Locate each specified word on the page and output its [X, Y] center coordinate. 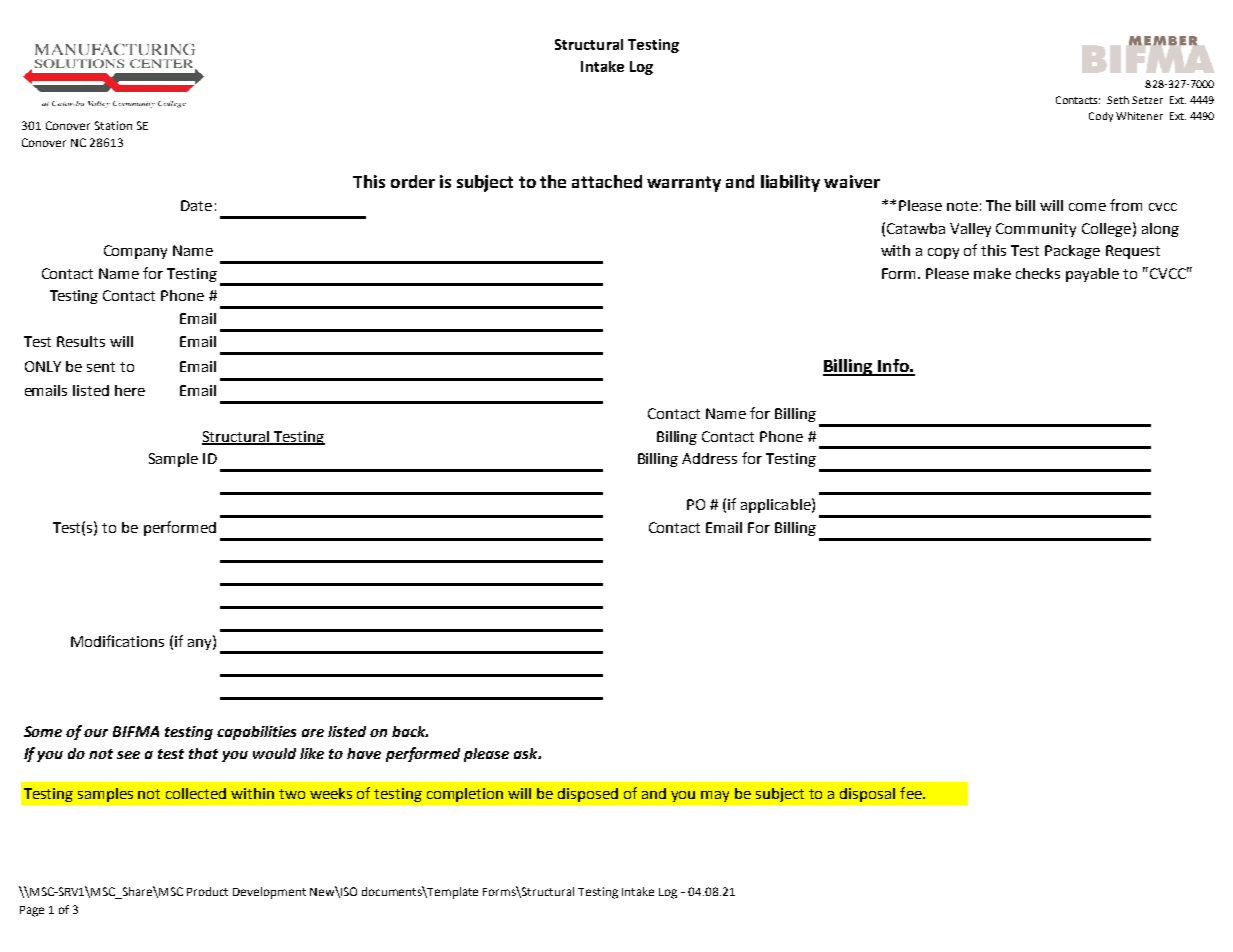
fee [912, 793]
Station [113, 125]
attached [607, 181]
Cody [1101, 117]
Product [207, 891]
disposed [588, 795]
